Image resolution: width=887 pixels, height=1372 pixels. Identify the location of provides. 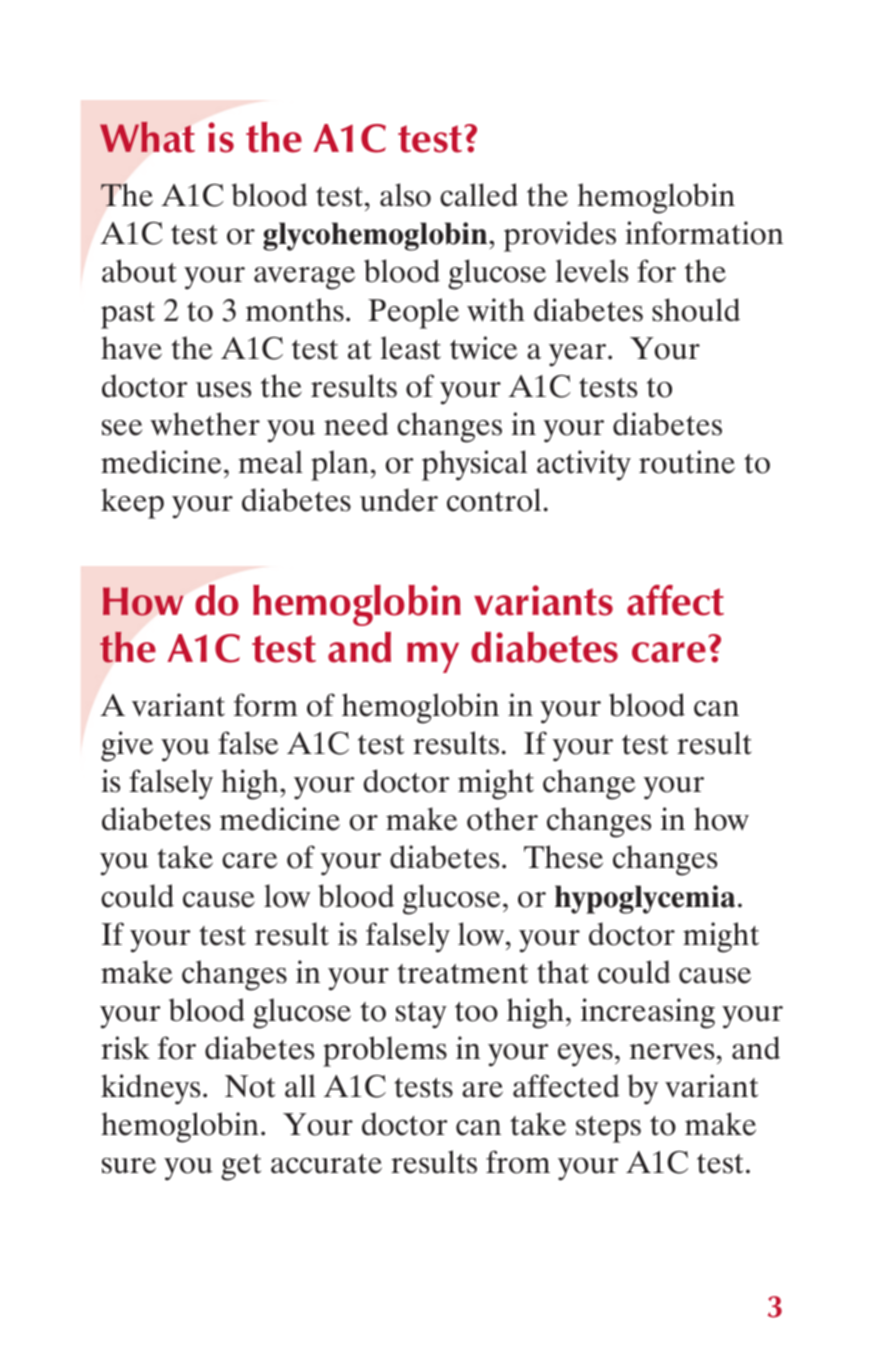
(560, 236).
